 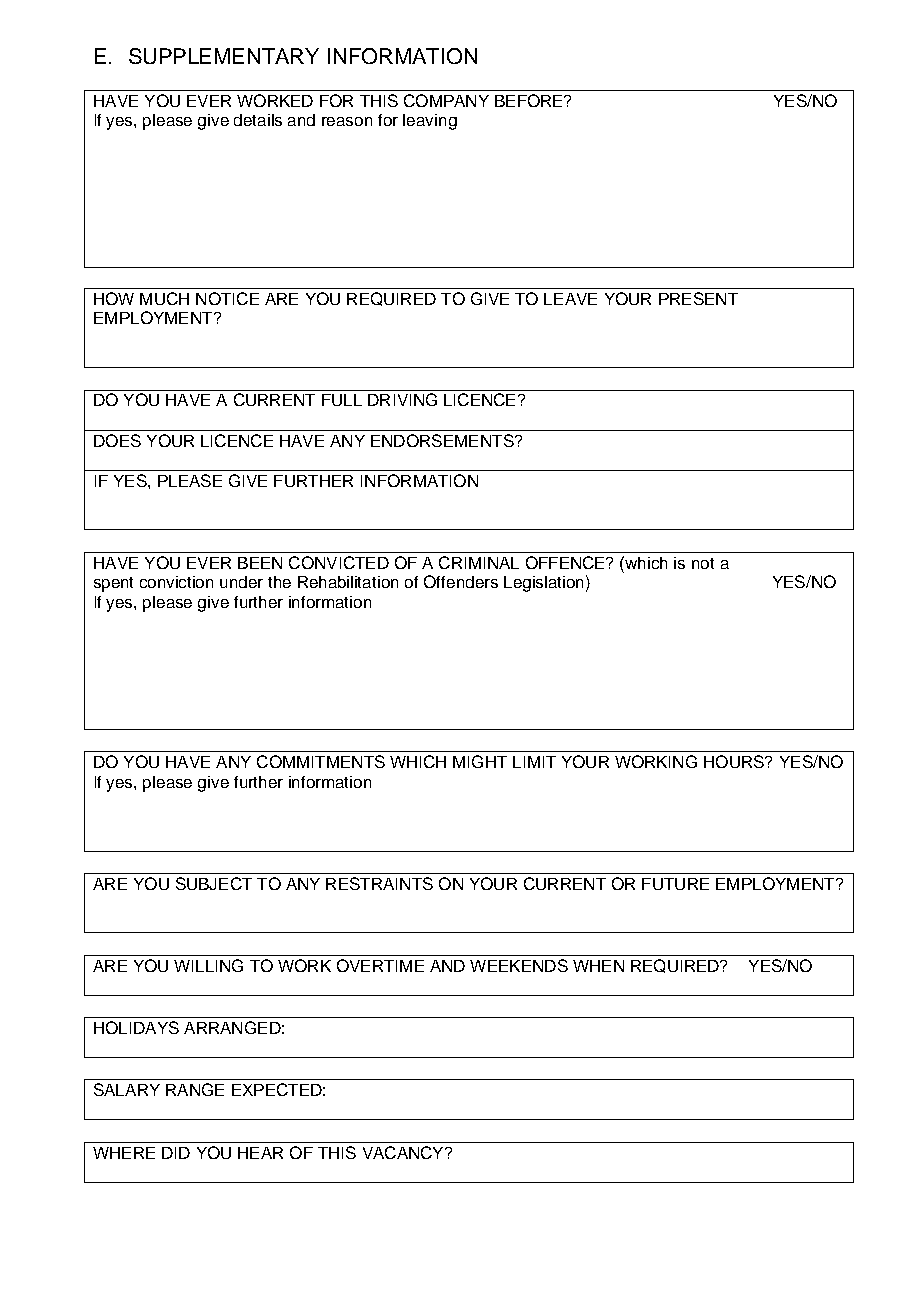 I want to click on COMPANY, so click(x=446, y=100).
